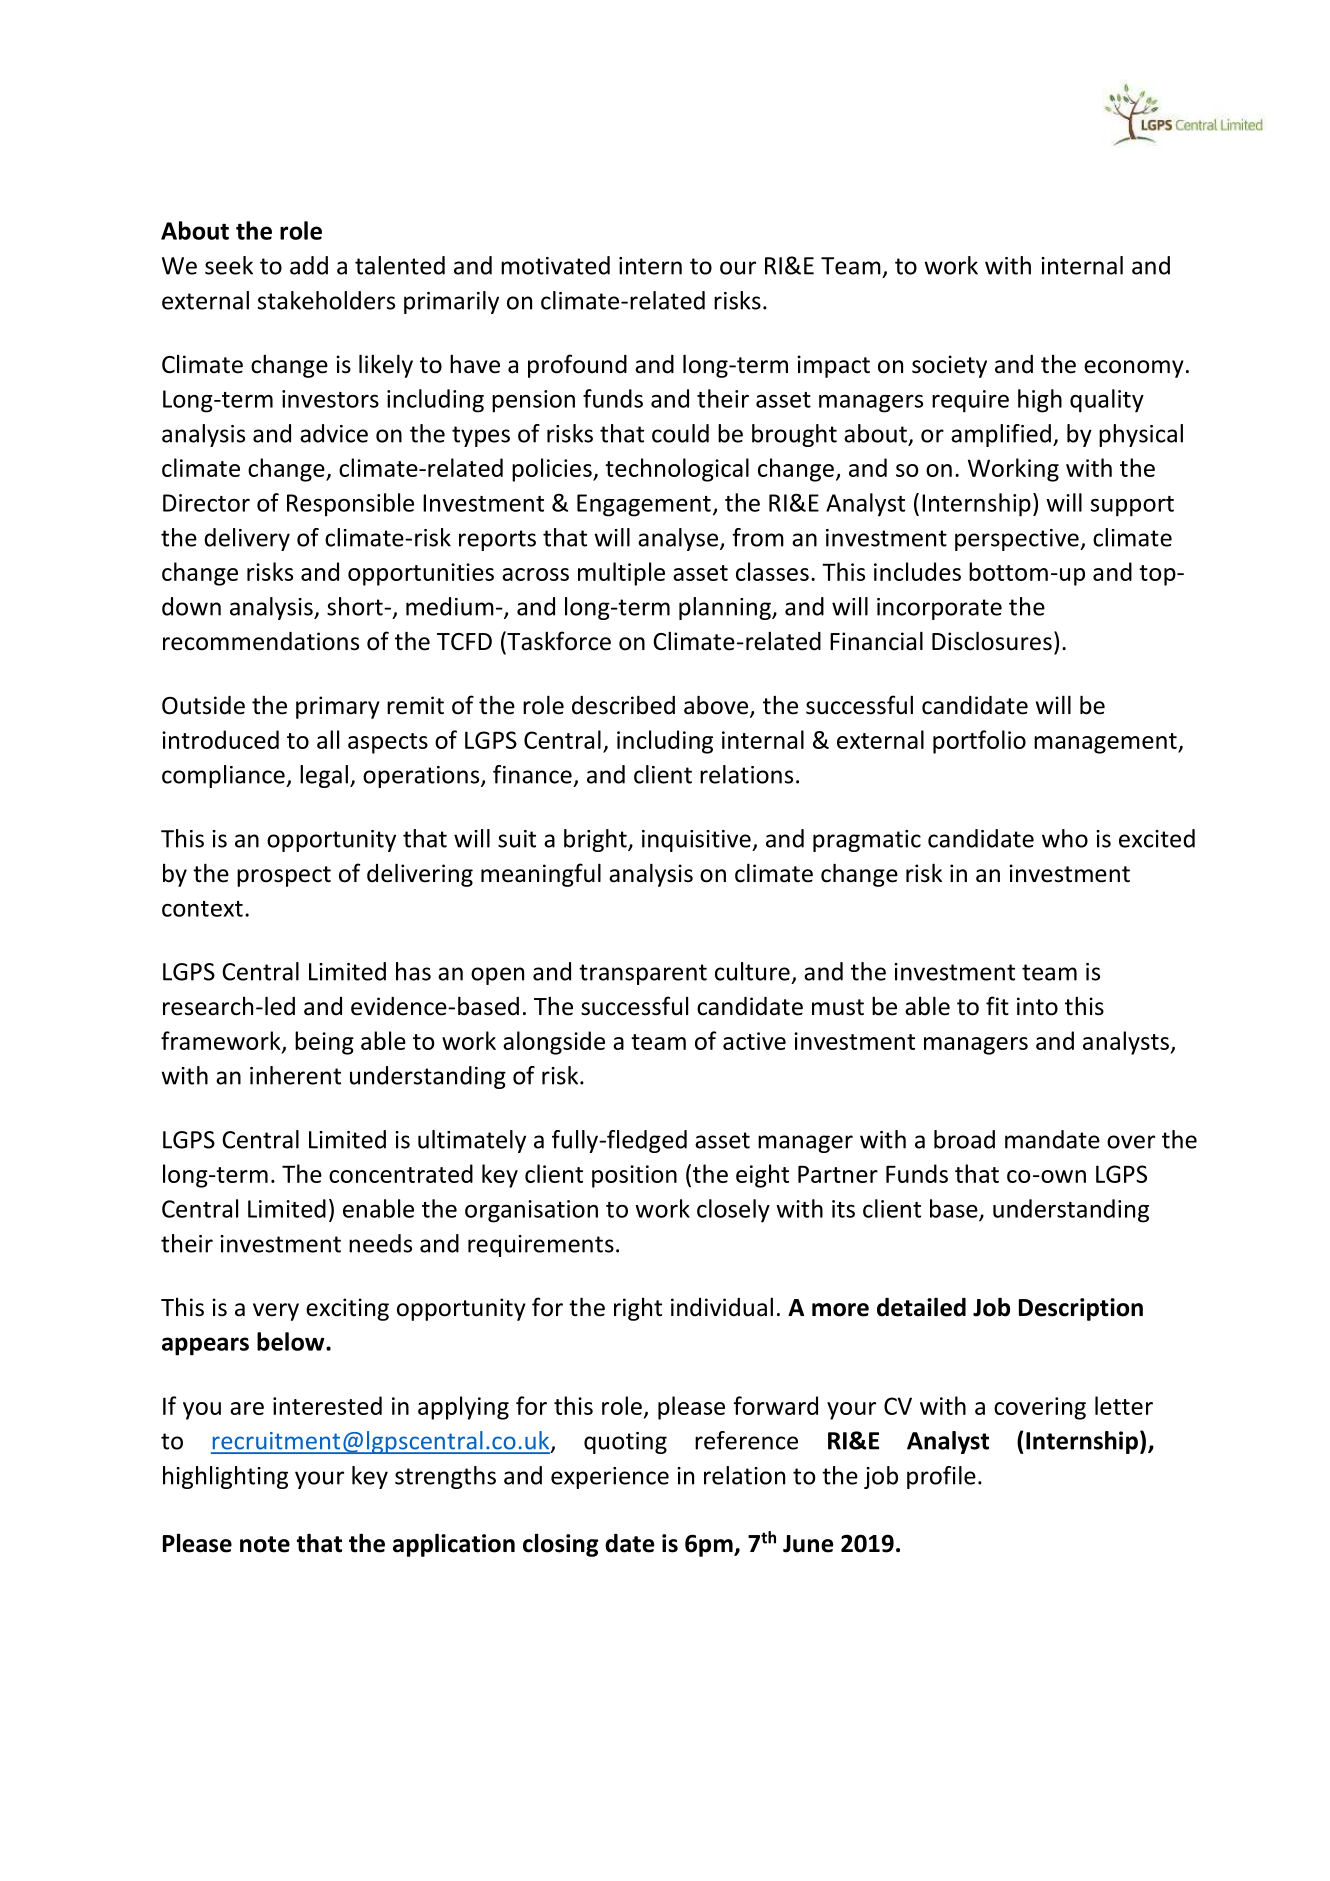 This screenshot has width=1330, height=1881. Describe the element at coordinates (697, 841) in the screenshot. I see `inquisitive` at that location.
